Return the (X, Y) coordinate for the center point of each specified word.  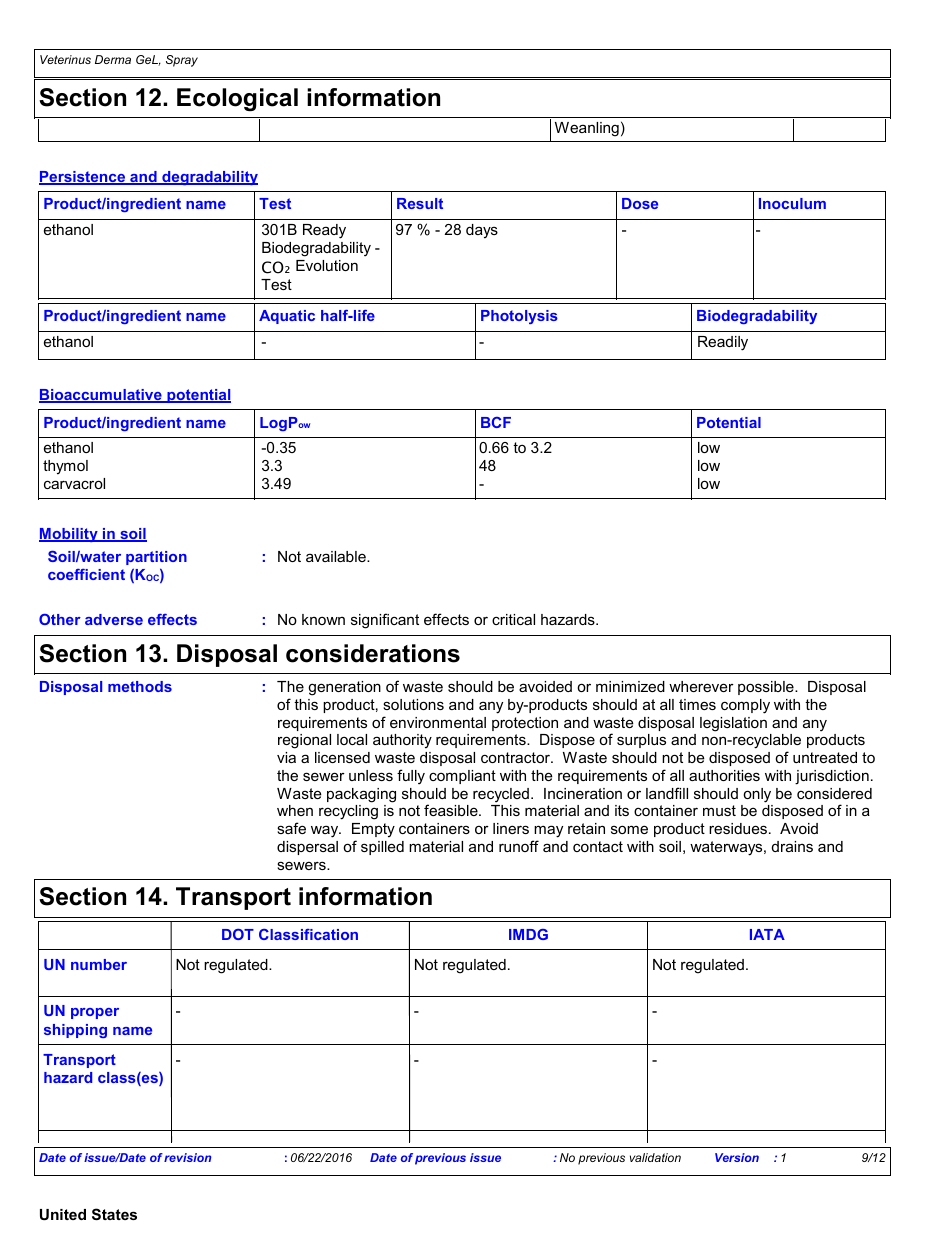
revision (187, 1157)
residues (738, 828)
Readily (723, 343)
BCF (496, 422)
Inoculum (792, 203)
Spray (182, 61)
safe (291, 828)
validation (655, 1157)
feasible (452, 810)
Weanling (587, 129)
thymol (65, 467)
